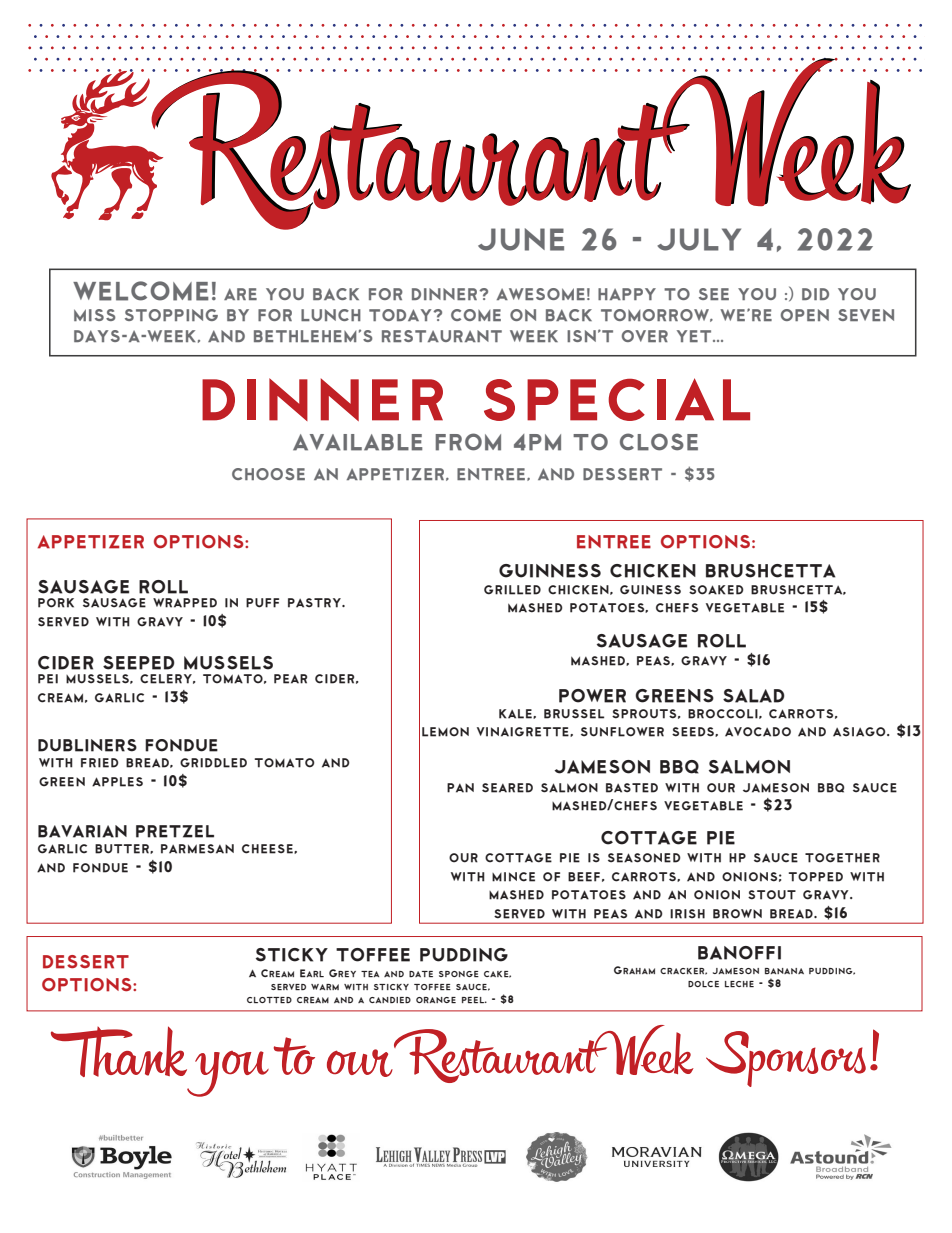 The image size is (952, 1233). I want to click on soaked, so click(716, 590).
